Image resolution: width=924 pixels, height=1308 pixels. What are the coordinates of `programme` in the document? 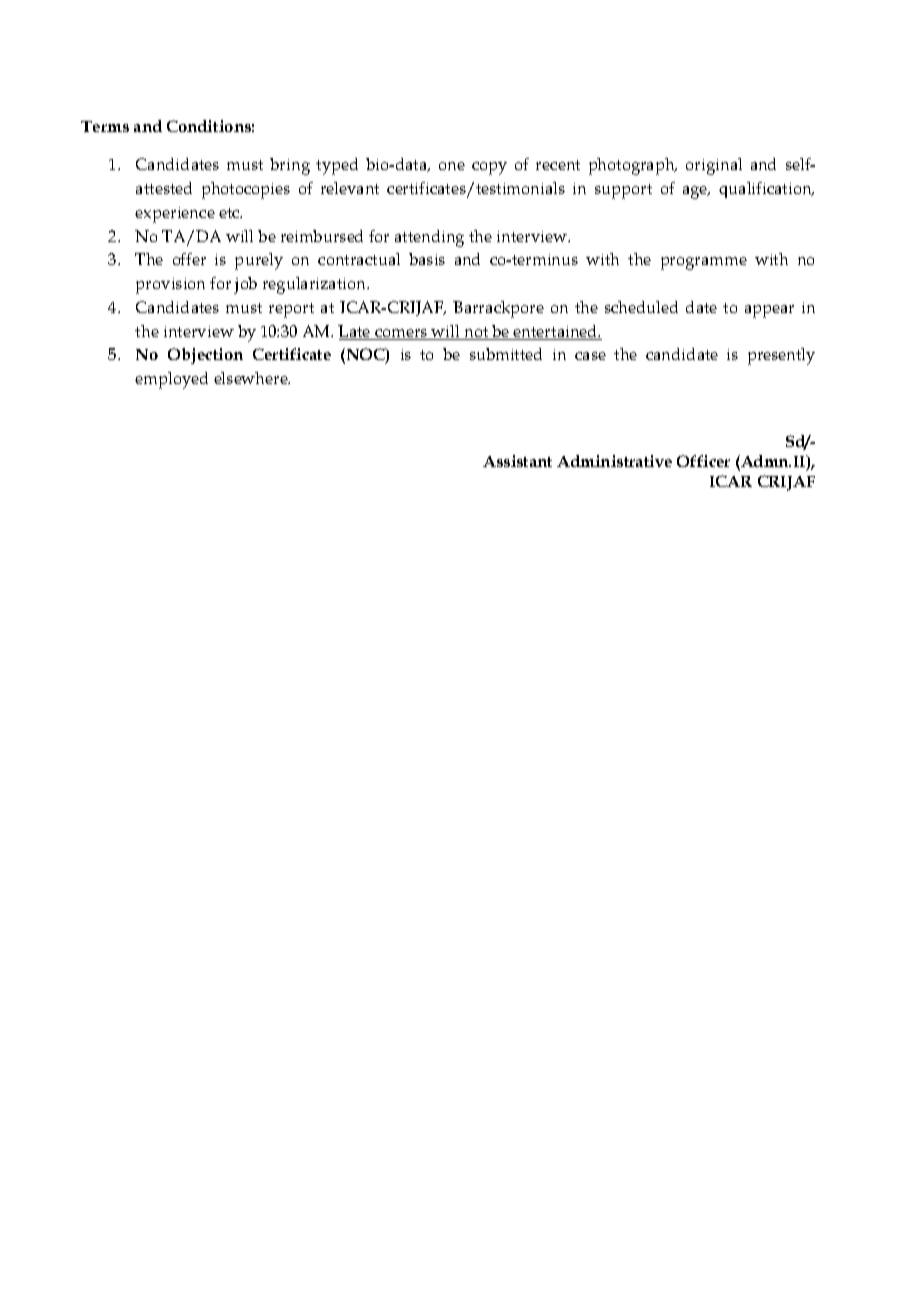 It's located at (704, 263).
